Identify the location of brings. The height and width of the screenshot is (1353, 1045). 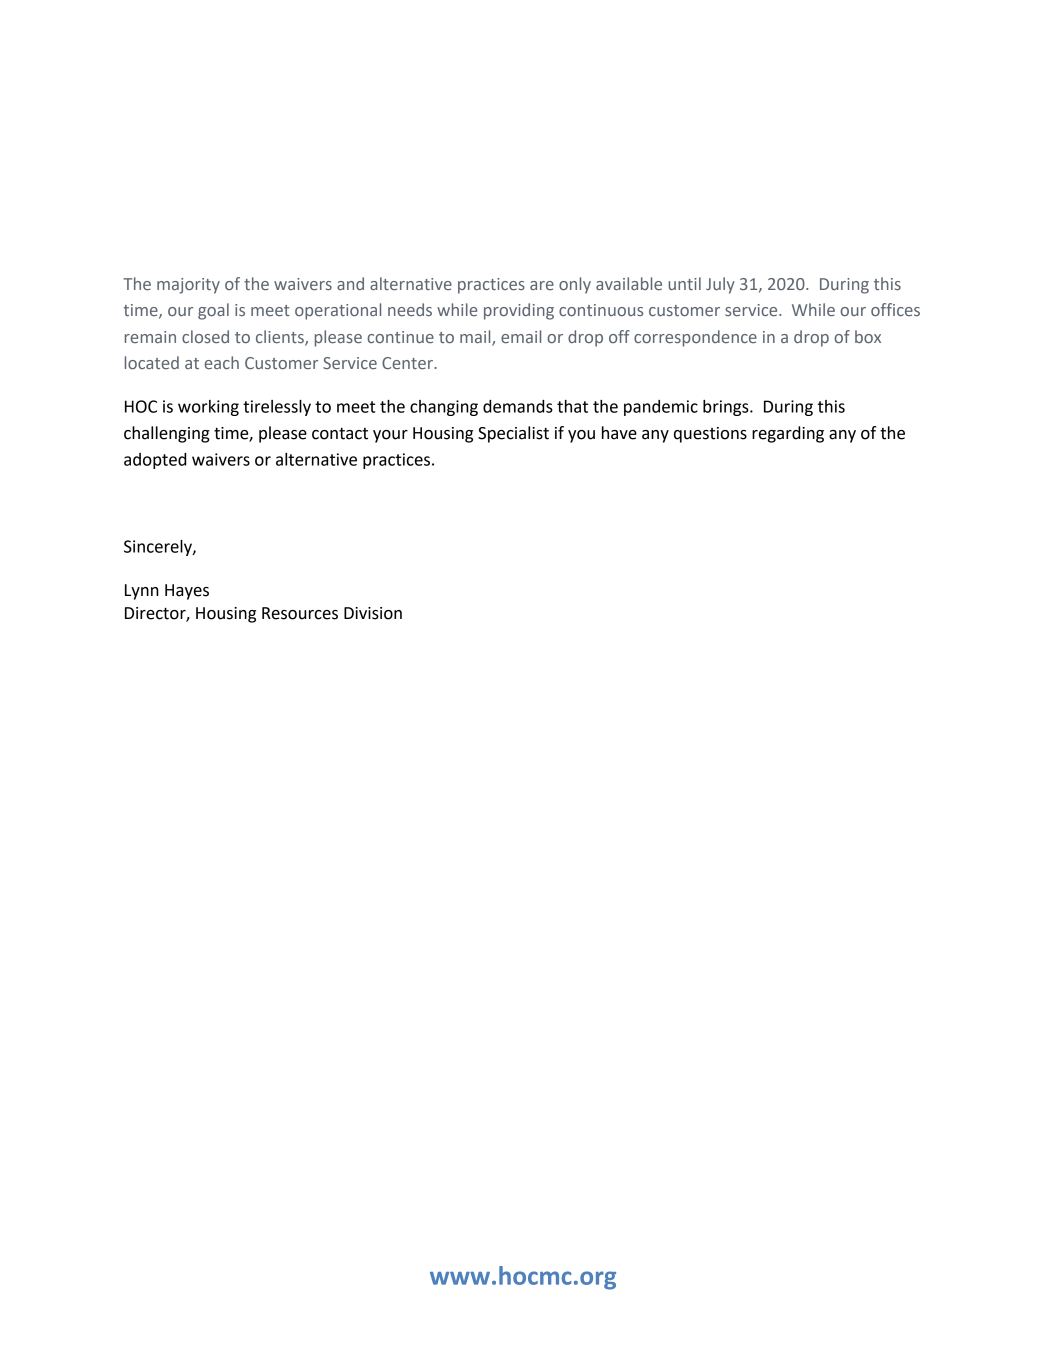
(727, 408).
